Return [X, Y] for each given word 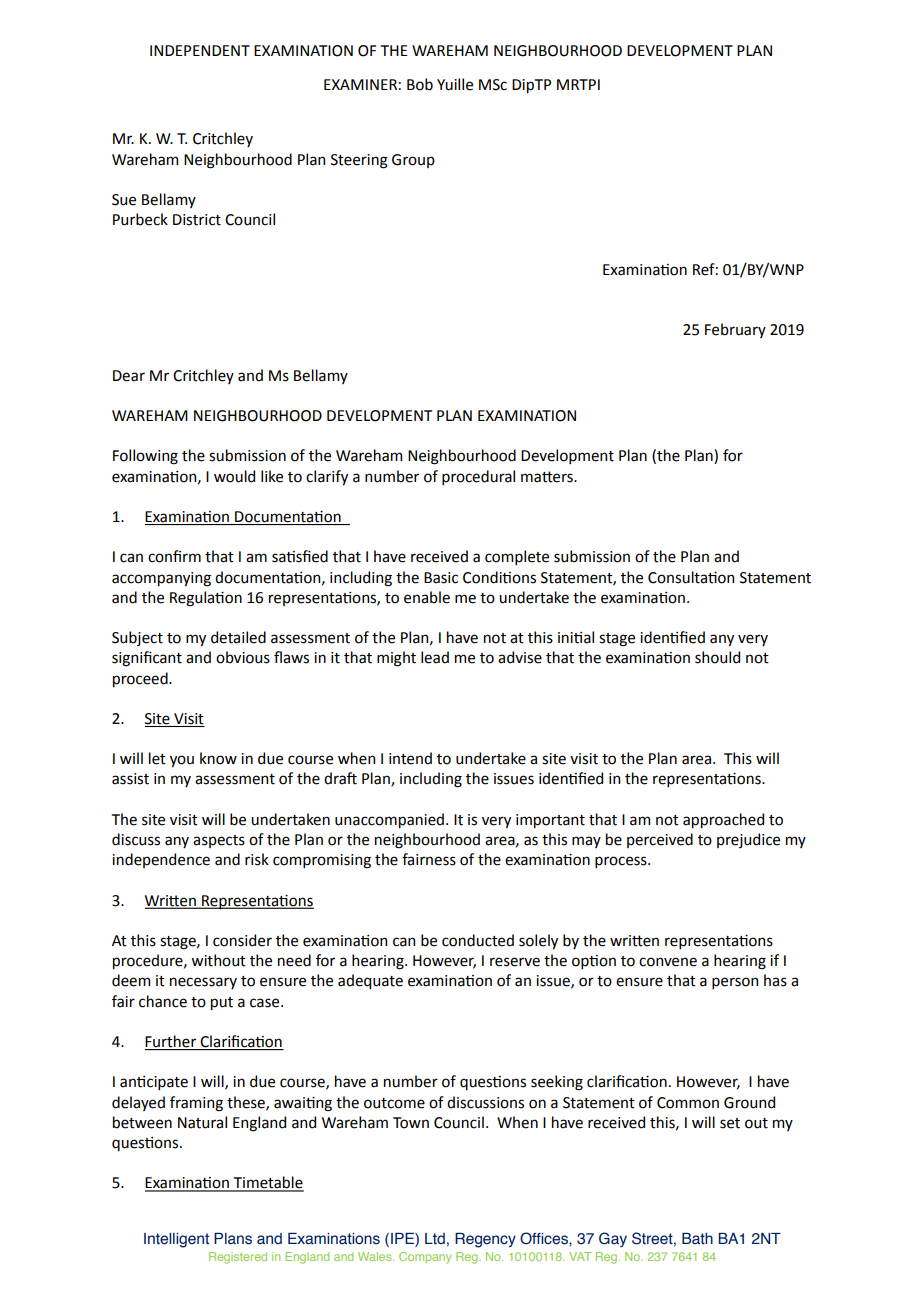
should [717, 657]
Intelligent [176, 1240]
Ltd [435, 1239]
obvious [243, 657]
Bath [697, 1238]
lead [435, 657]
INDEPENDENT [200, 50]
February [735, 330]
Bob [420, 84]
